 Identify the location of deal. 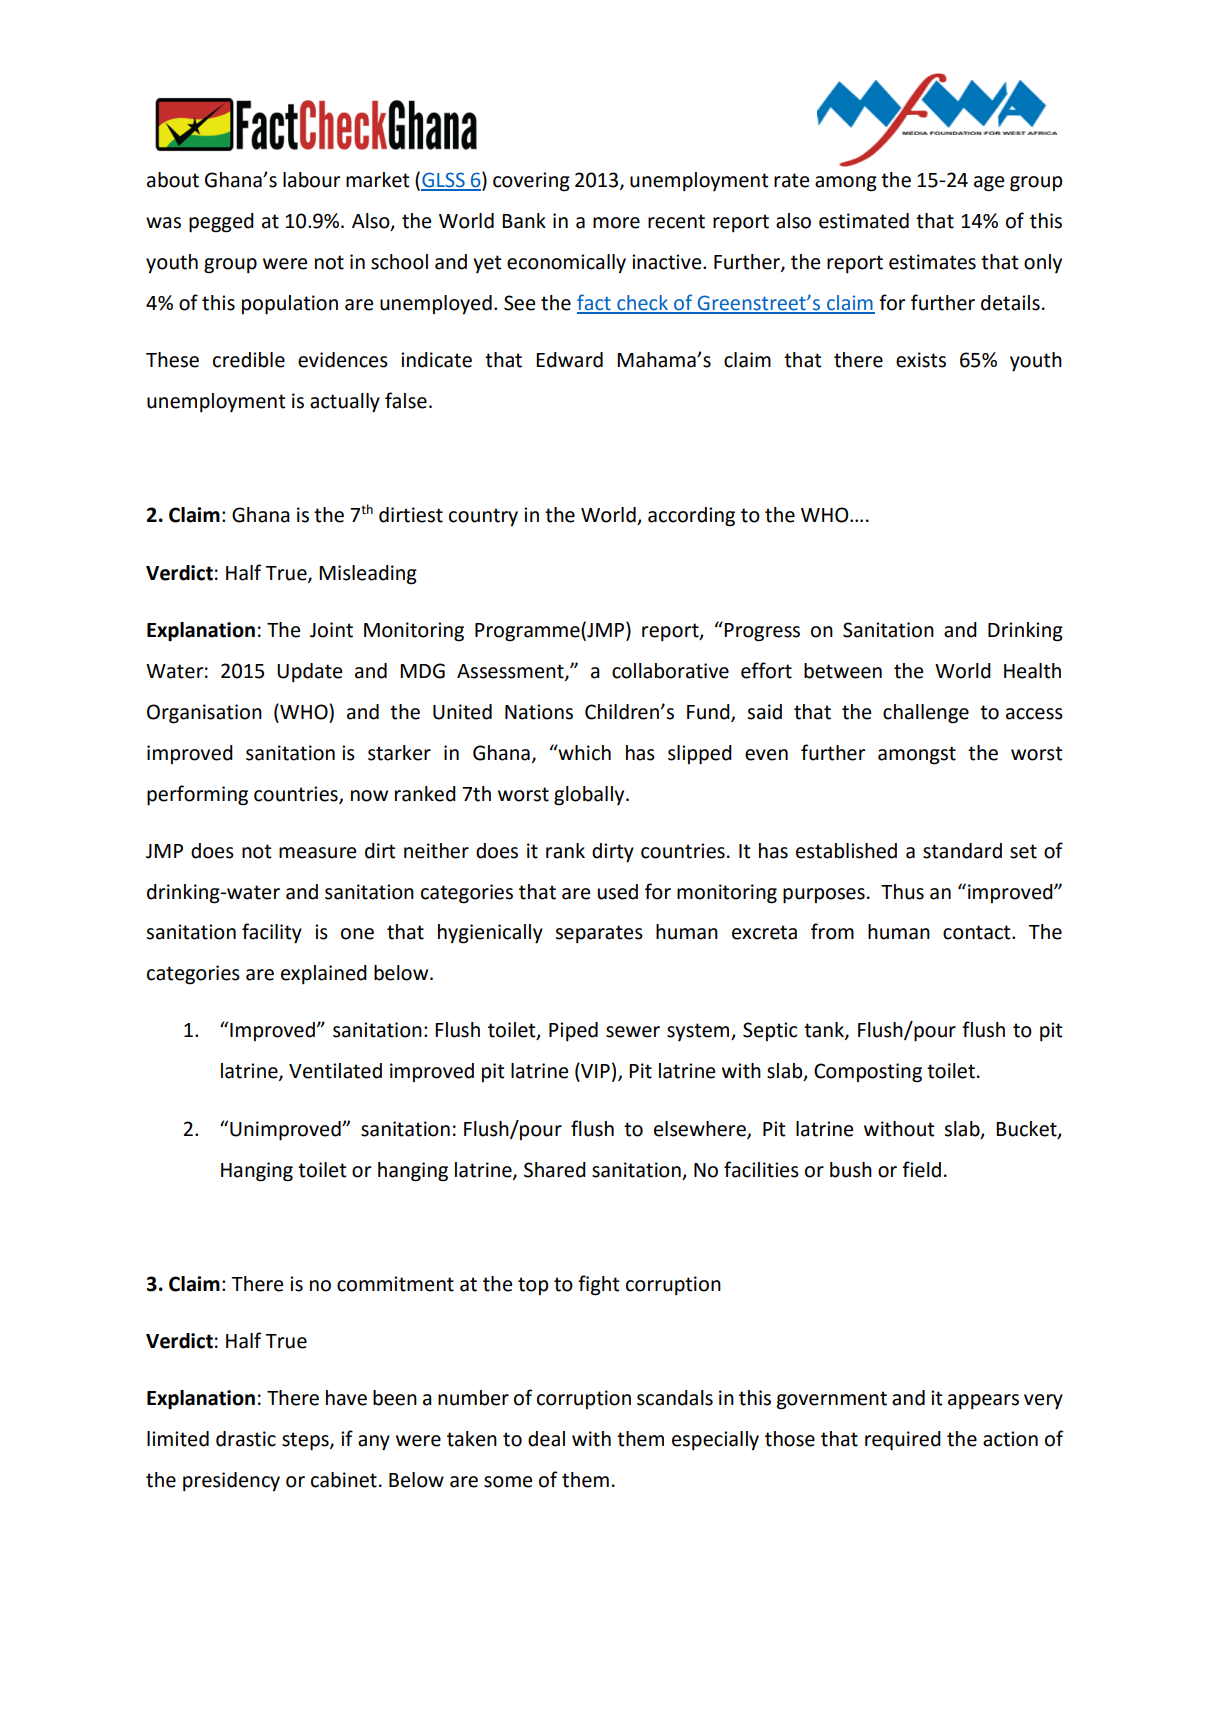
(546, 1439).
